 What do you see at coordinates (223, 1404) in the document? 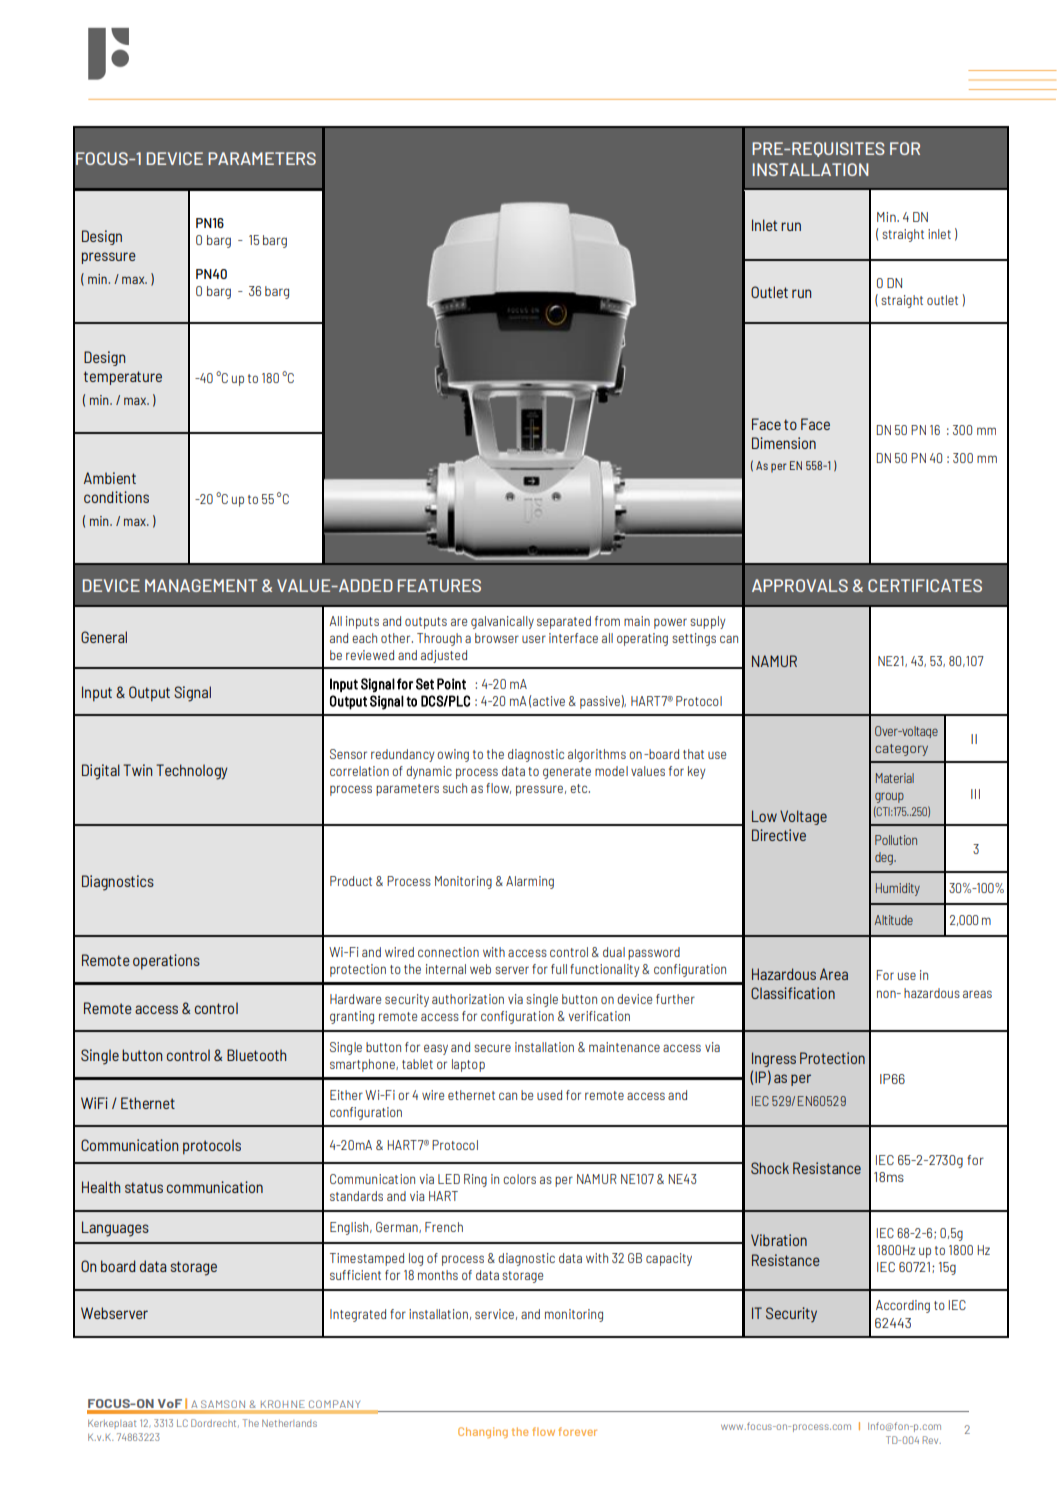
I see `SAMSON` at bounding box center [223, 1404].
